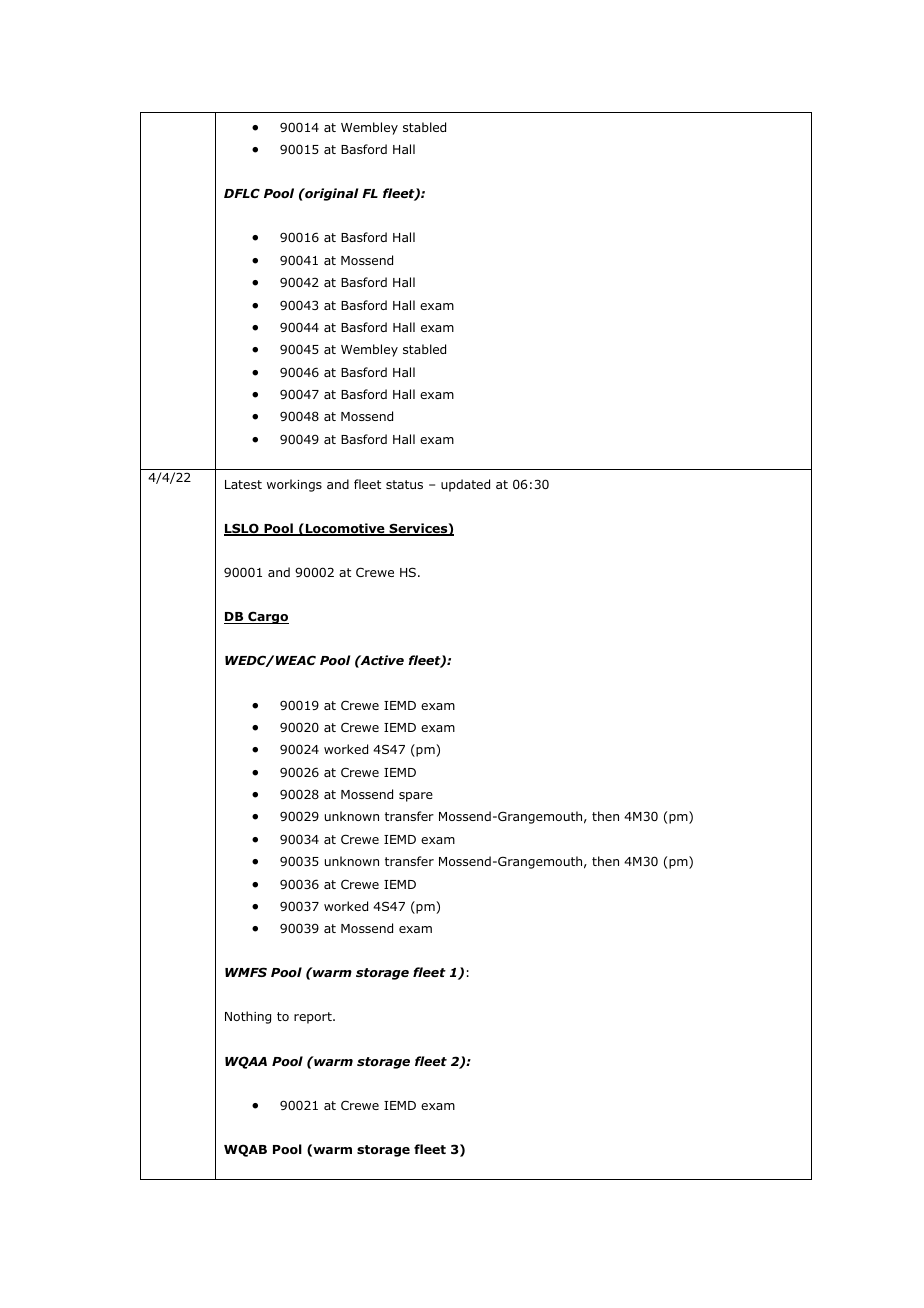 The height and width of the screenshot is (1308, 924). I want to click on Locomotive, so click(345, 529).
